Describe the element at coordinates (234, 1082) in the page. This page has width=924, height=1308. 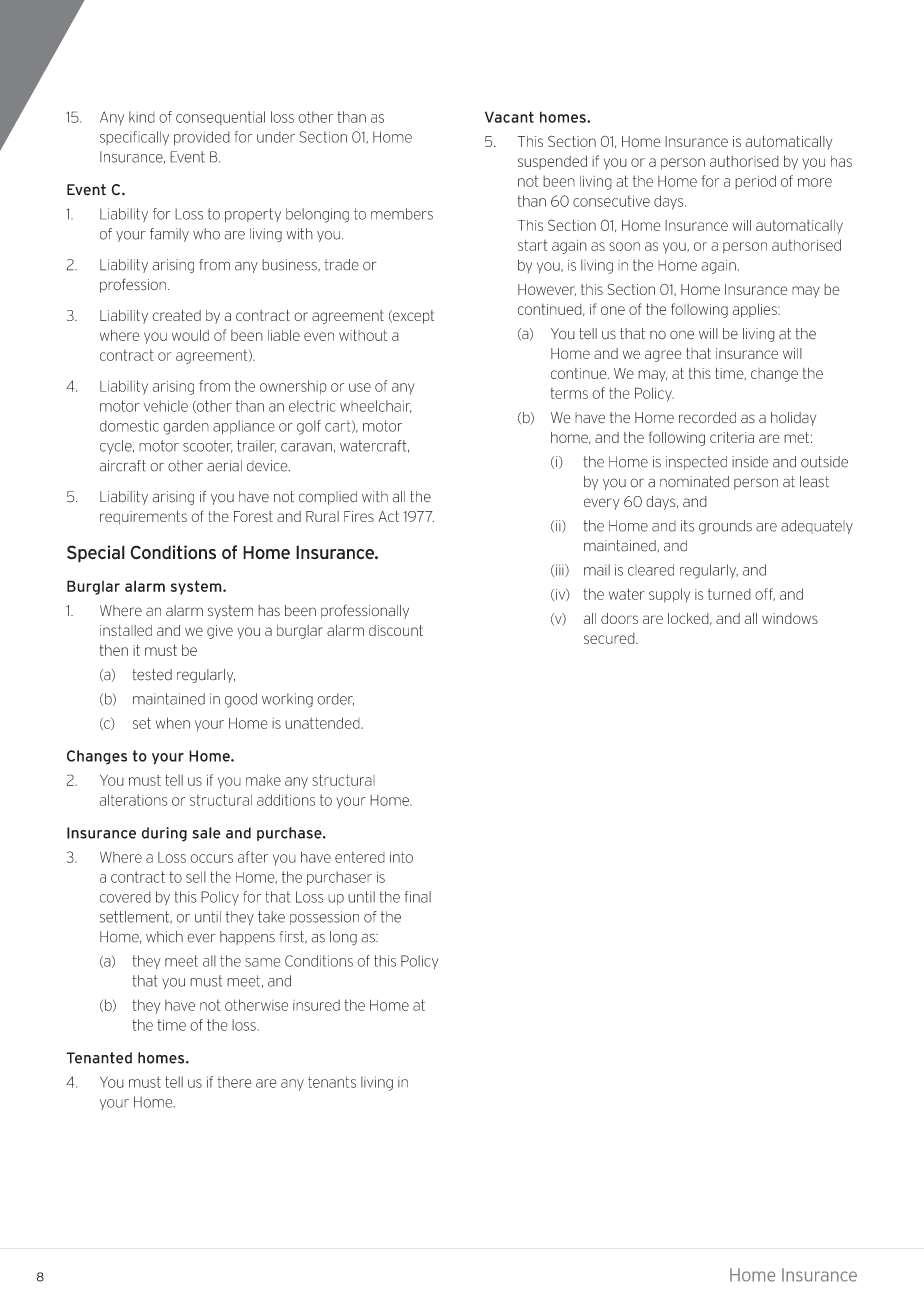
I see `there` at that location.
